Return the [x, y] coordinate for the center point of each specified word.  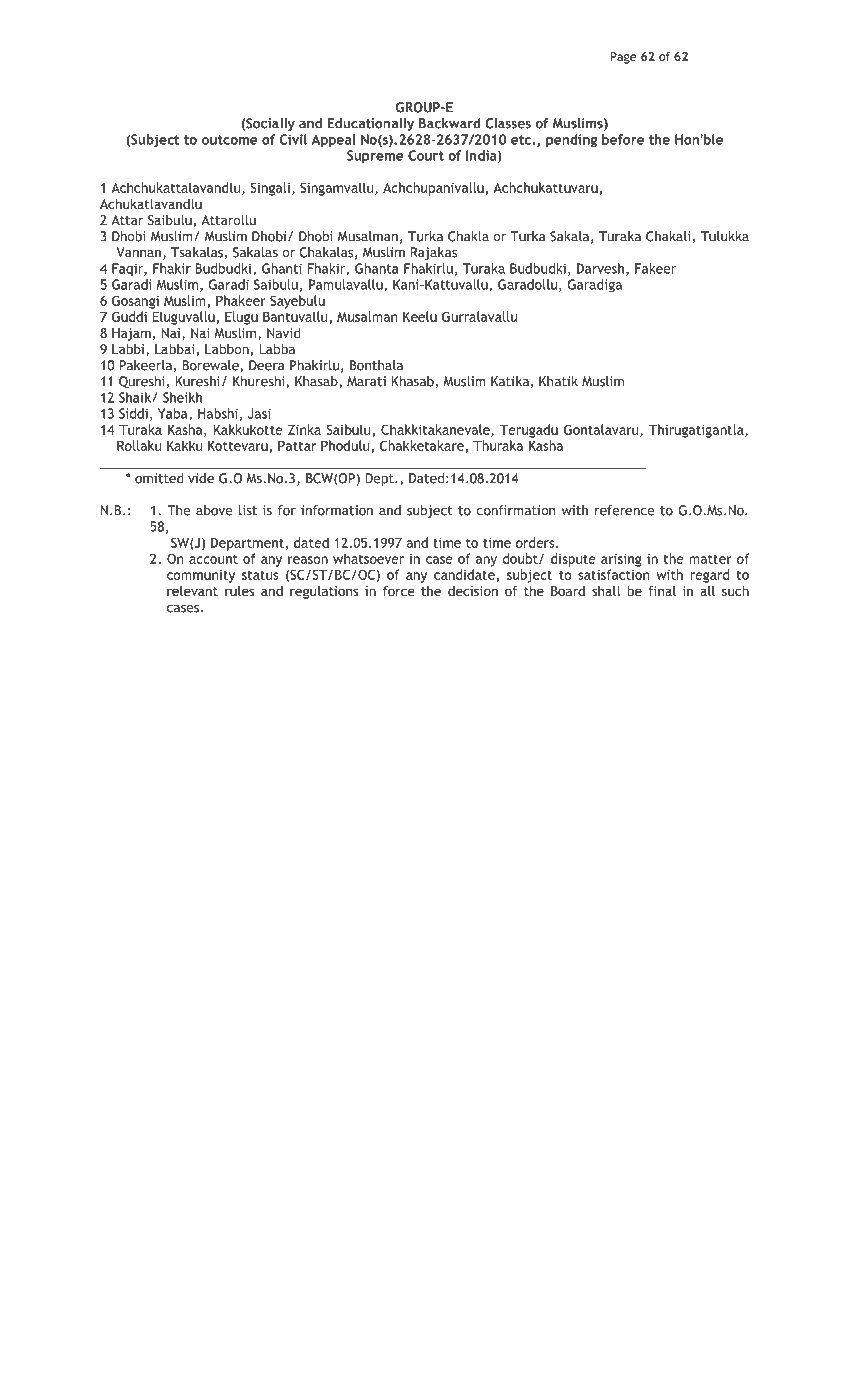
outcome [230, 140]
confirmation [515, 510]
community [201, 576]
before [623, 139]
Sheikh [182, 397]
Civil [293, 139]
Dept [380, 479]
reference [625, 510]
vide [201, 478]
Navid [284, 332]
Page [623, 58]
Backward [450, 123]
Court [426, 155]
